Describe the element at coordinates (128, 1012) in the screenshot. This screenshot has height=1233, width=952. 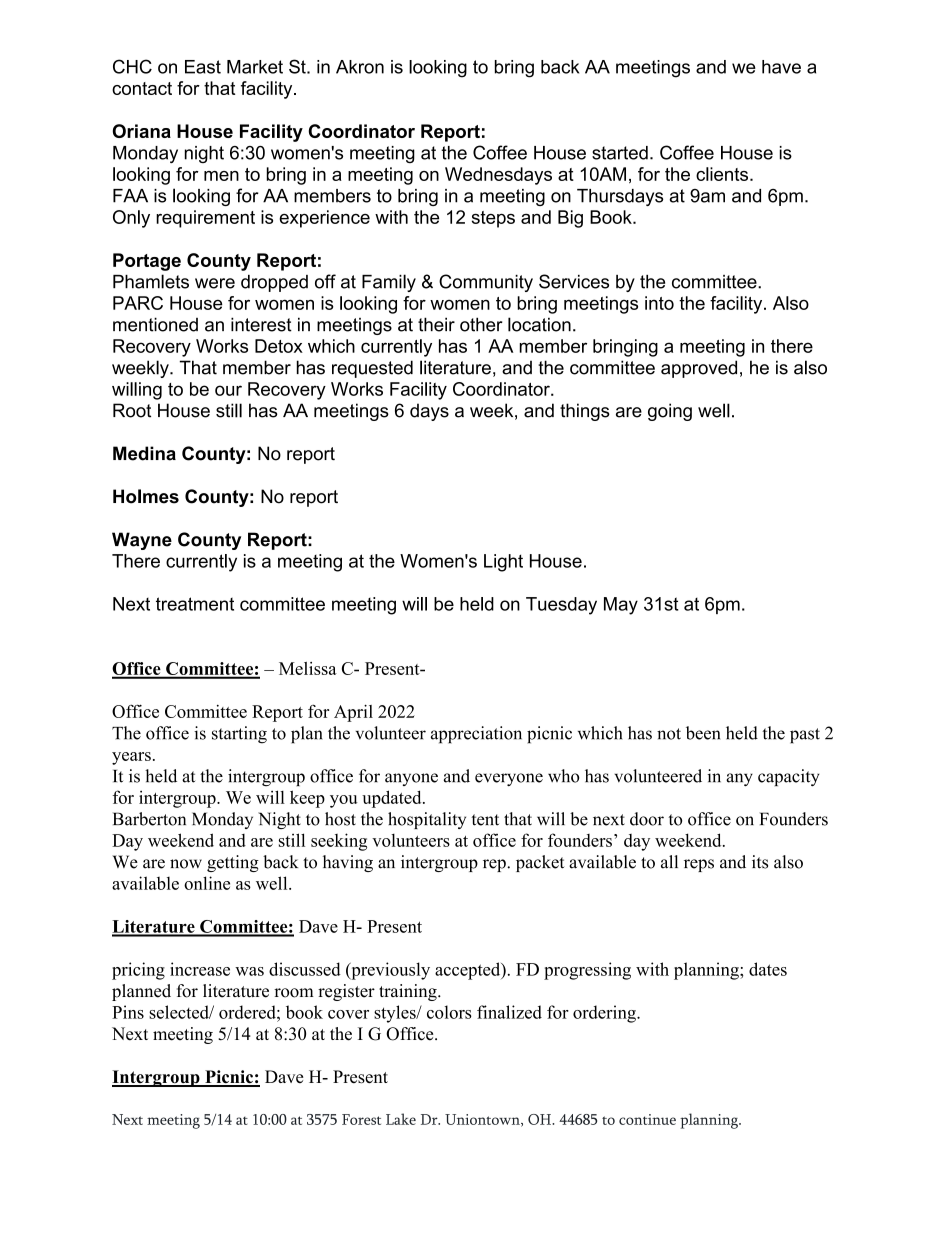
I see `Pins` at that location.
